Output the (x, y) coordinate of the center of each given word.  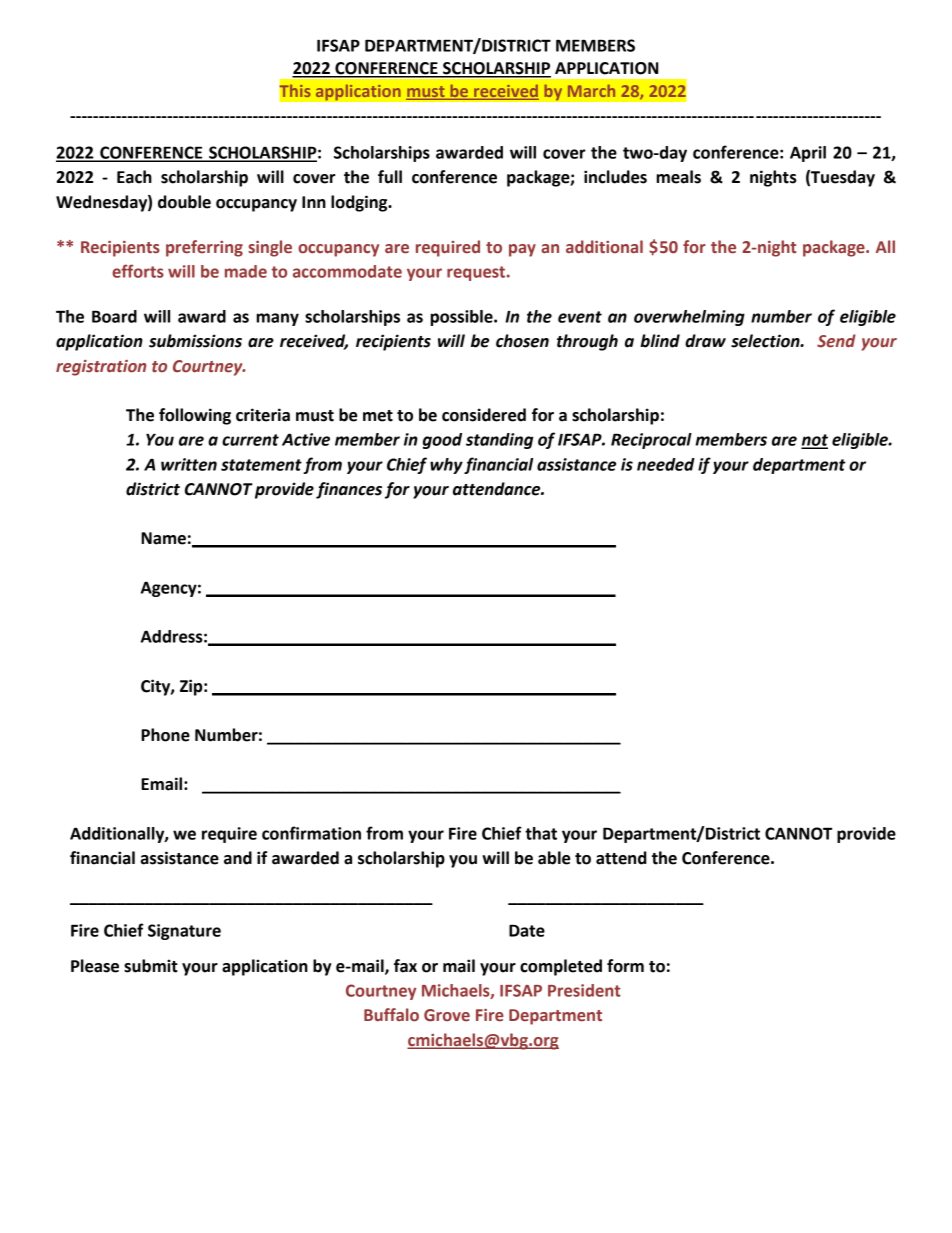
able (554, 858)
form (625, 966)
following (195, 416)
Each (134, 177)
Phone (165, 735)
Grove (447, 1015)
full (390, 177)
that (541, 833)
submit (151, 966)
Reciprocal (651, 441)
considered (484, 415)
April (808, 154)
